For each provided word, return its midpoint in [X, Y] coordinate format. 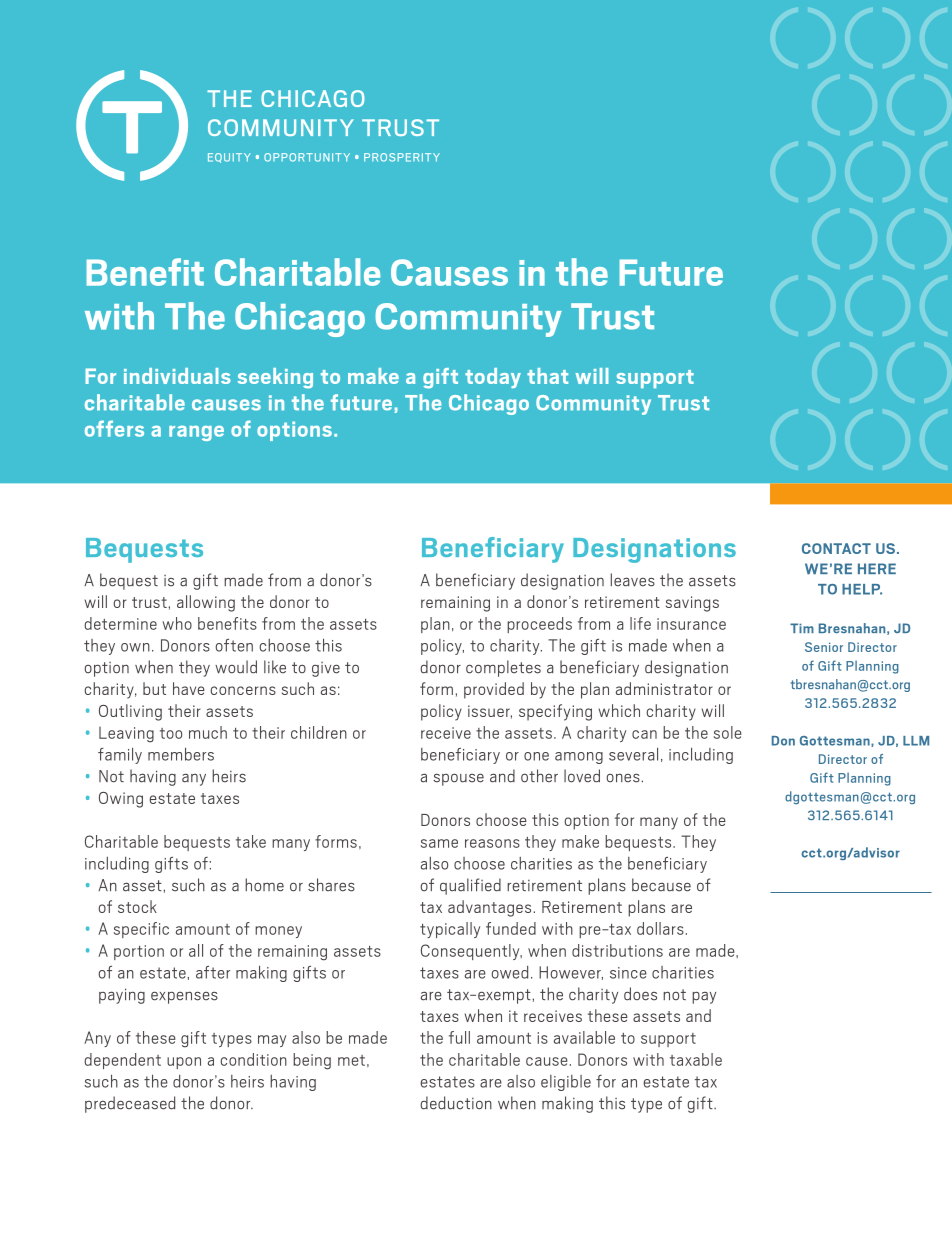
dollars [660, 928]
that [547, 376]
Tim [802, 628]
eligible [566, 1083]
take [251, 841]
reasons [492, 843]
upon [184, 1063]
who [177, 623]
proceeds [539, 625]
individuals [177, 376]
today [493, 378]
